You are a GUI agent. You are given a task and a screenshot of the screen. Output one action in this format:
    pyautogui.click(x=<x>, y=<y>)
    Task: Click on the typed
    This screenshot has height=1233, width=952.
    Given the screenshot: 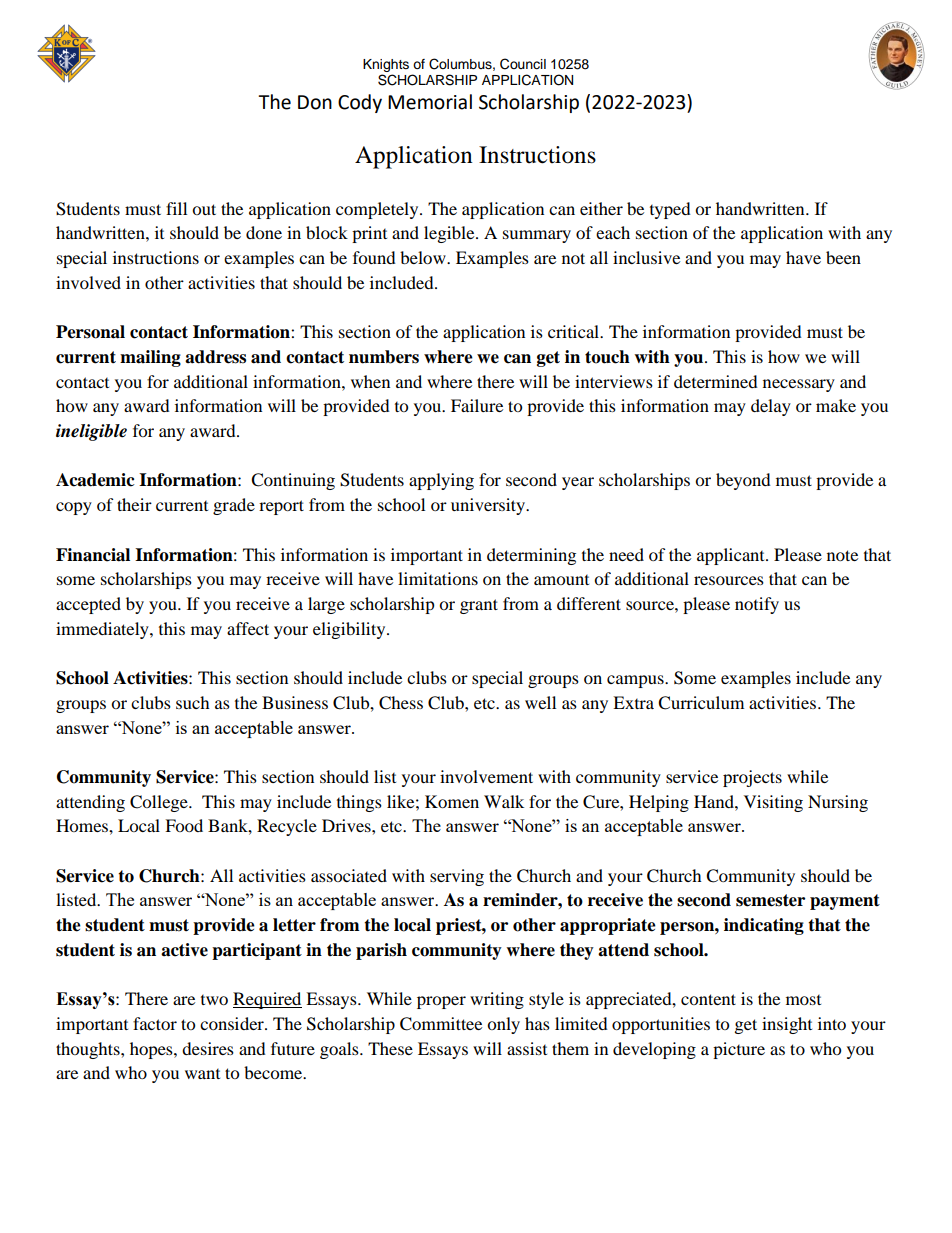 What is the action you would take?
    pyautogui.click(x=670, y=210)
